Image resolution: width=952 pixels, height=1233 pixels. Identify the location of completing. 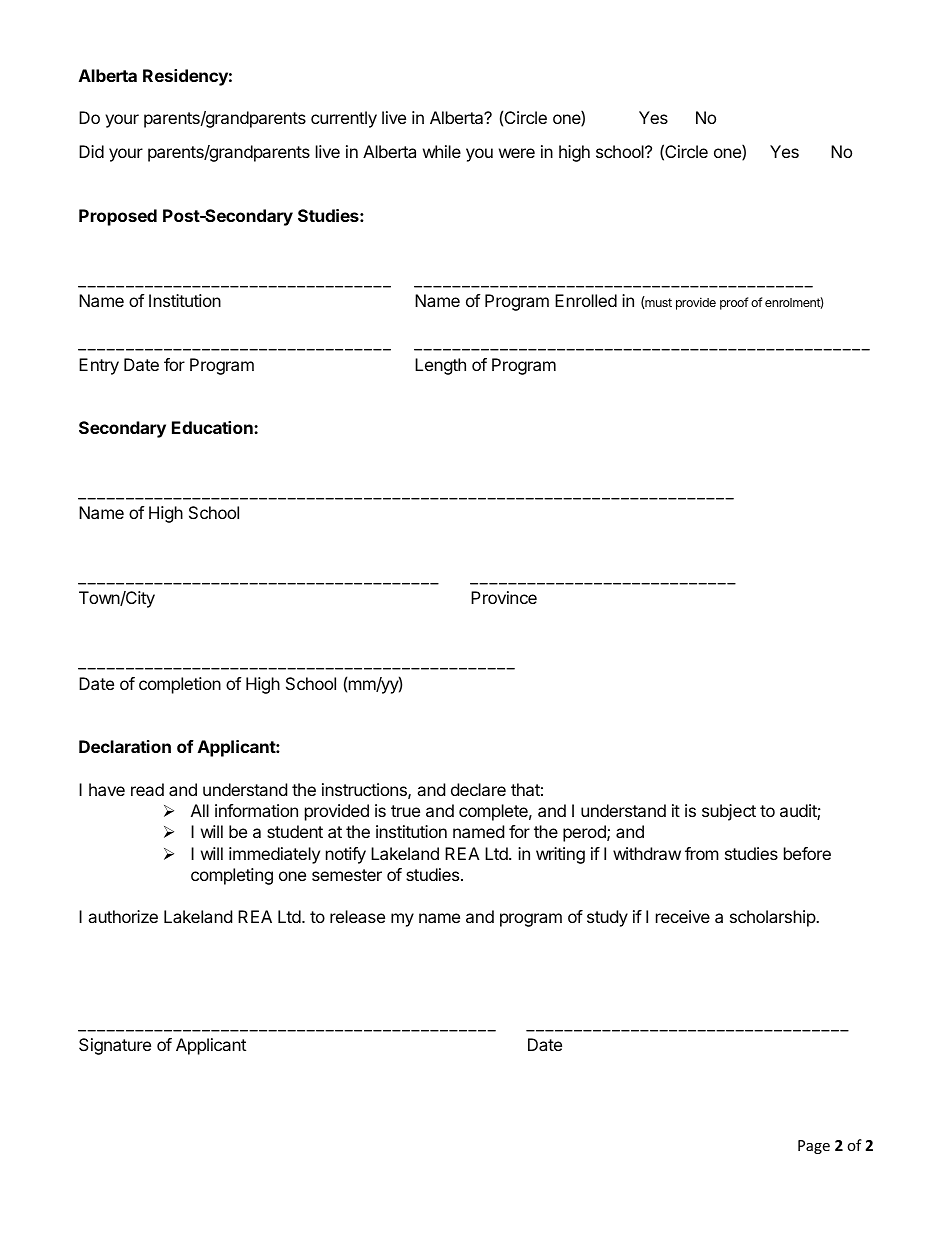
(232, 876).
